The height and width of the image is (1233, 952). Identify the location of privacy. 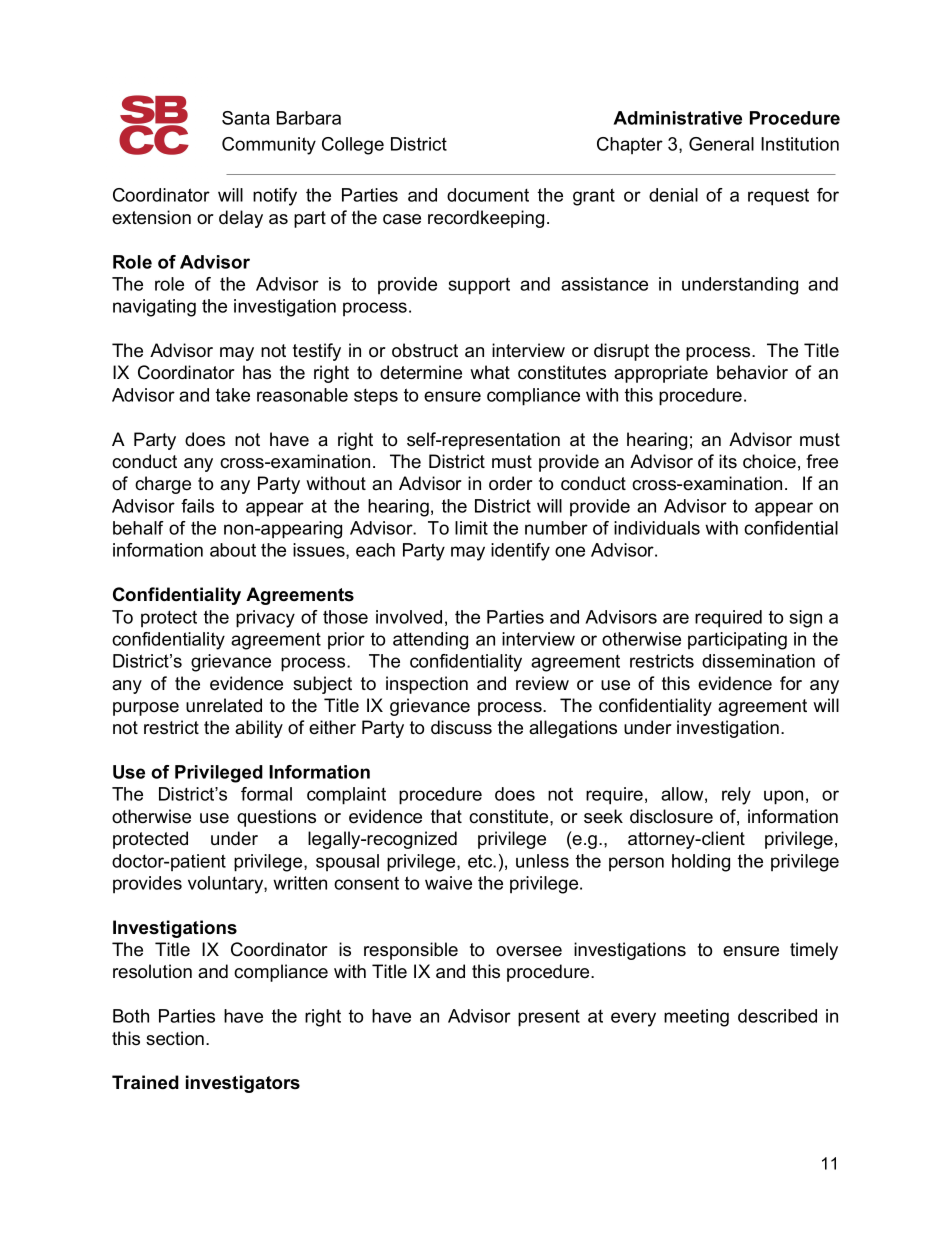
(265, 619).
